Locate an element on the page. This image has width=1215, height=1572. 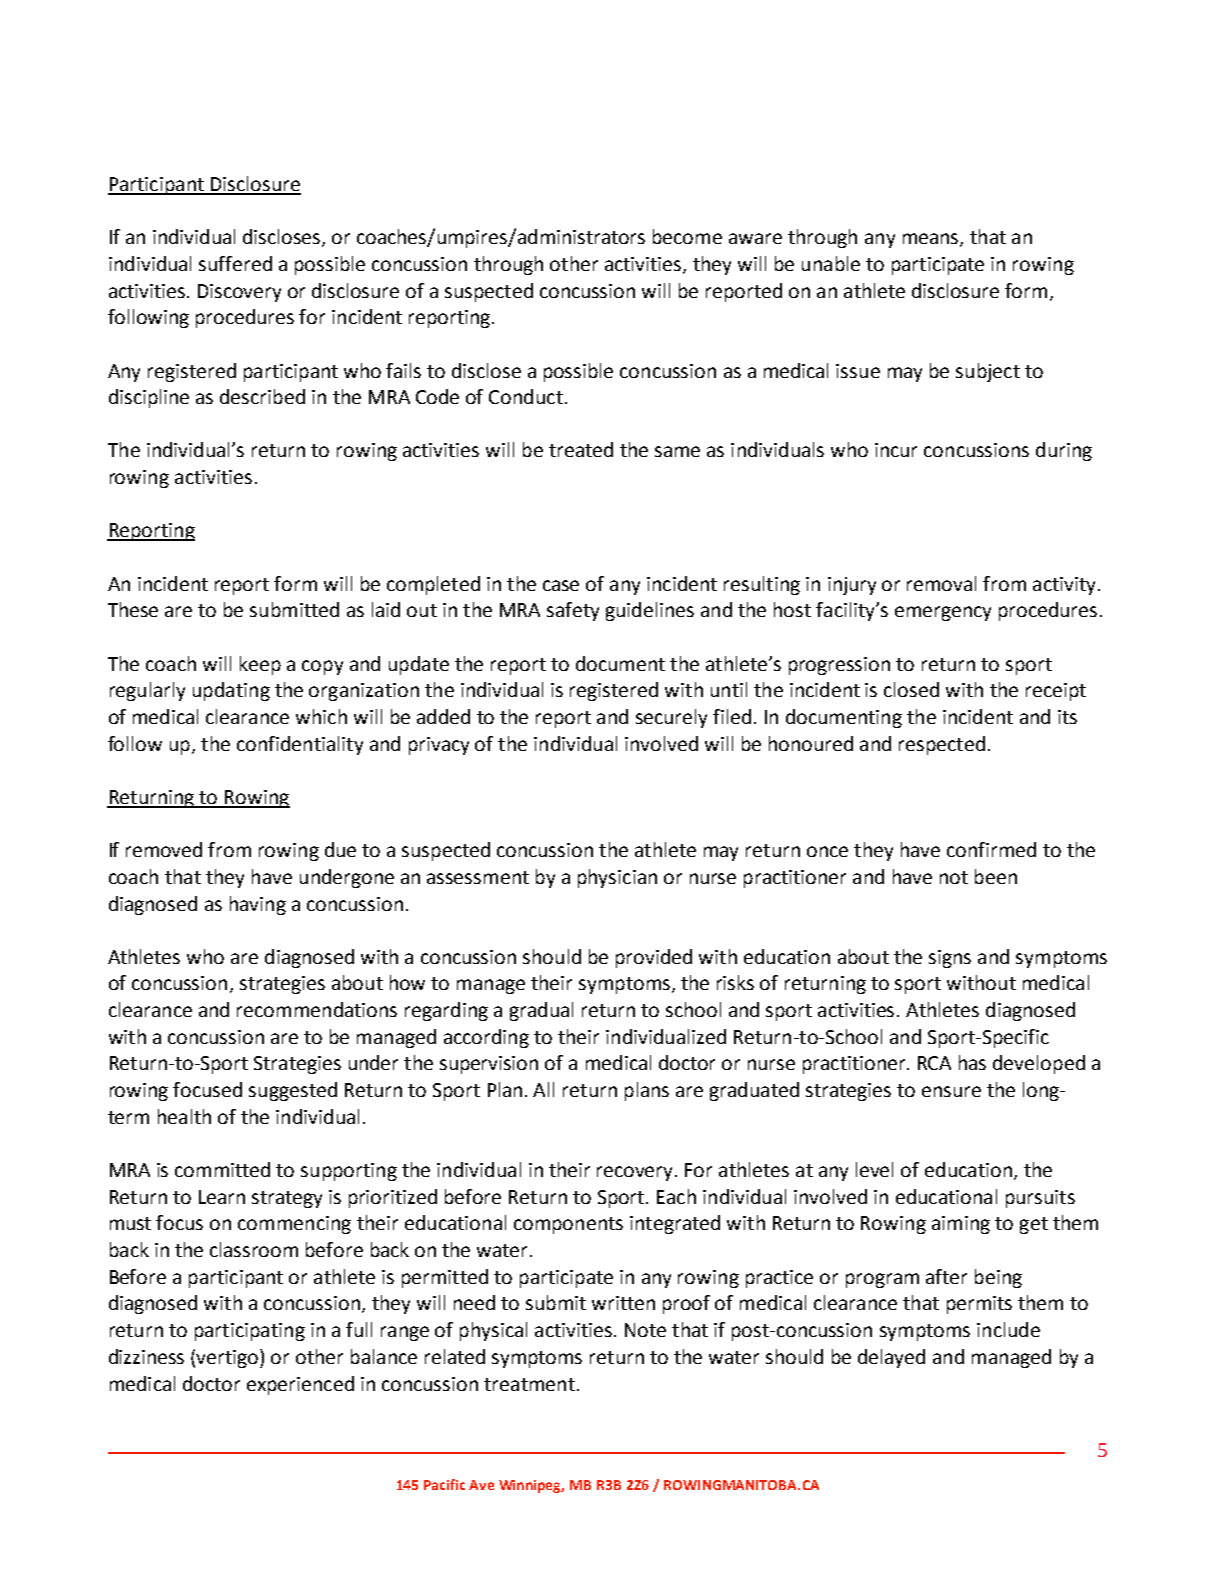
suffered is located at coordinates (235, 263).
